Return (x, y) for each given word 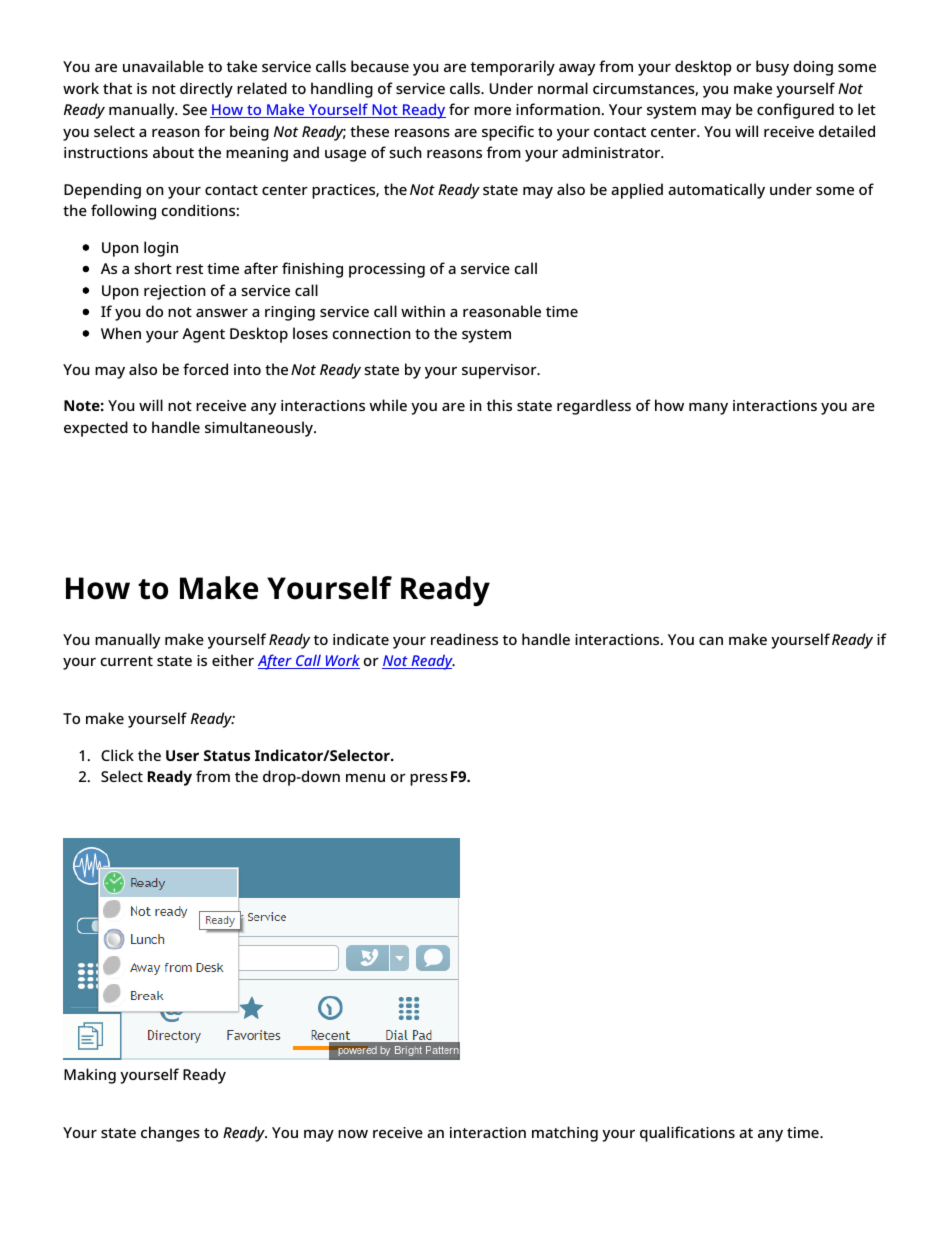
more (492, 111)
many (708, 409)
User (182, 755)
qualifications (687, 1134)
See (195, 109)
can (711, 641)
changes (170, 1134)
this (499, 405)
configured (795, 111)
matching (565, 1134)
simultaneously (260, 429)
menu (365, 778)
